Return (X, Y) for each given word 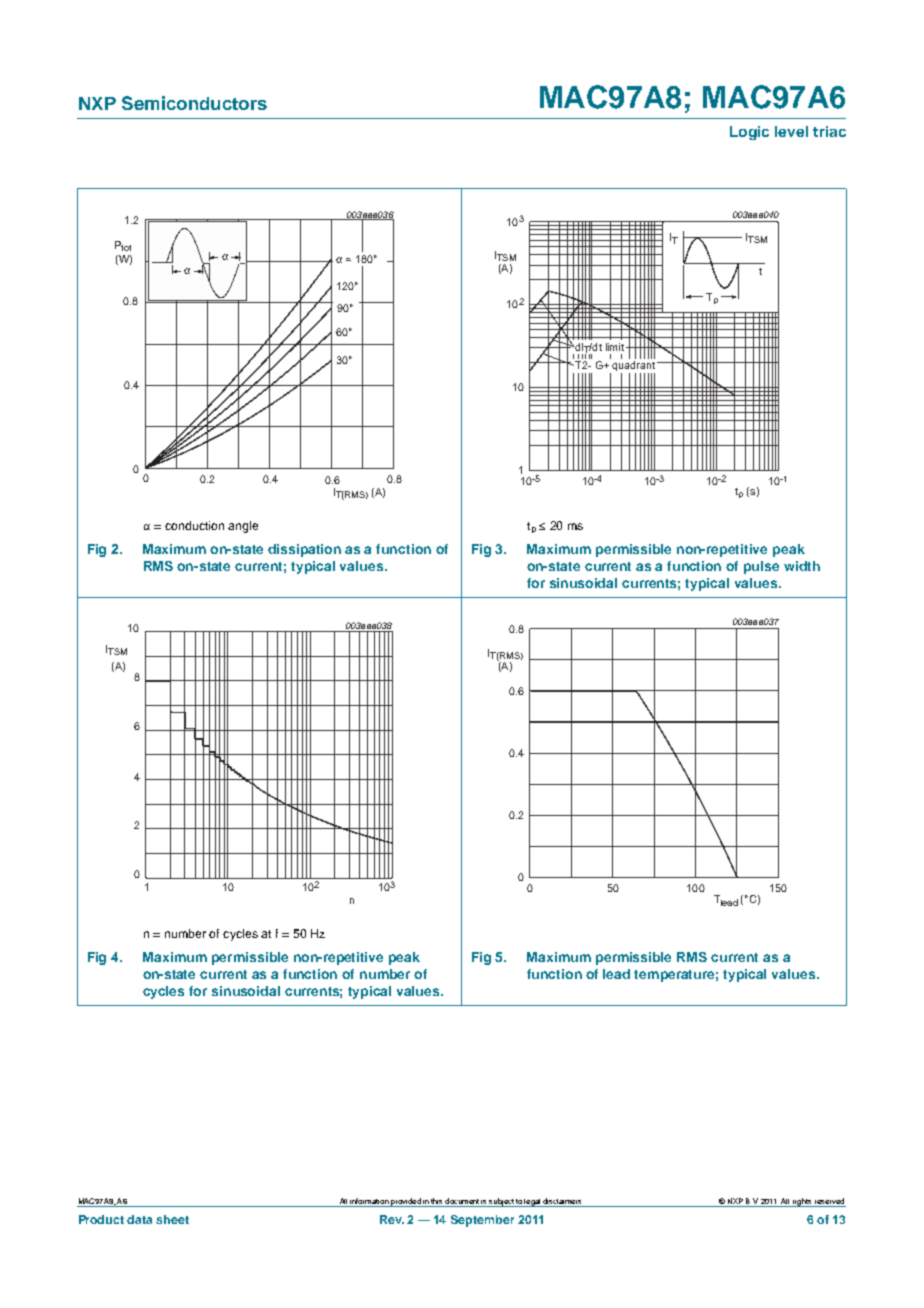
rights (802, 1202)
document (462, 1201)
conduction (194, 525)
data (139, 1219)
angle (243, 527)
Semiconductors (194, 103)
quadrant (634, 367)
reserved (829, 1201)
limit (615, 347)
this (436, 1201)
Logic (749, 133)
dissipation (304, 550)
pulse (761, 567)
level (791, 131)
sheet (172, 1219)
